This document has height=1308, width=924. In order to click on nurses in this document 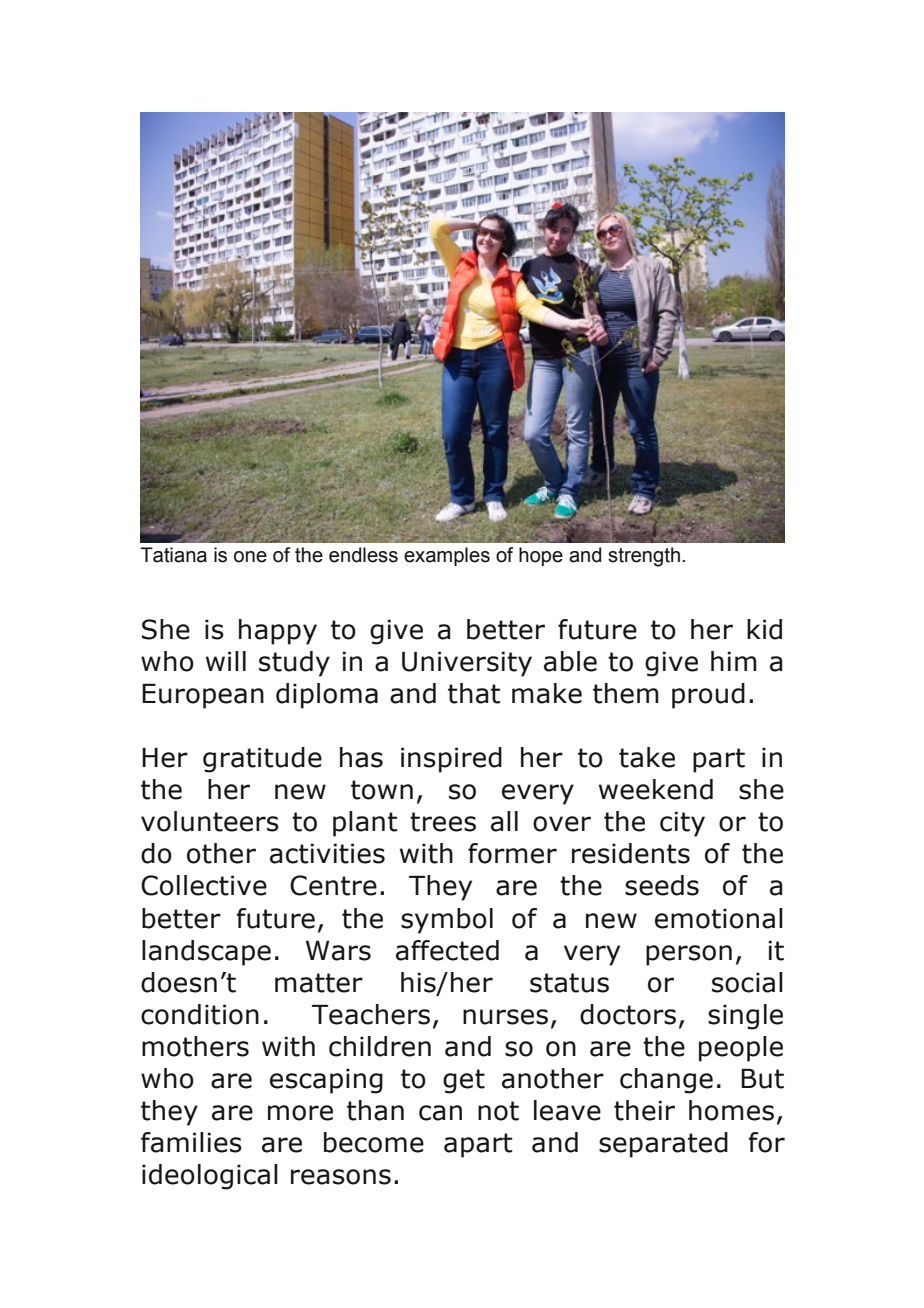, I will do `click(505, 1017)`.
